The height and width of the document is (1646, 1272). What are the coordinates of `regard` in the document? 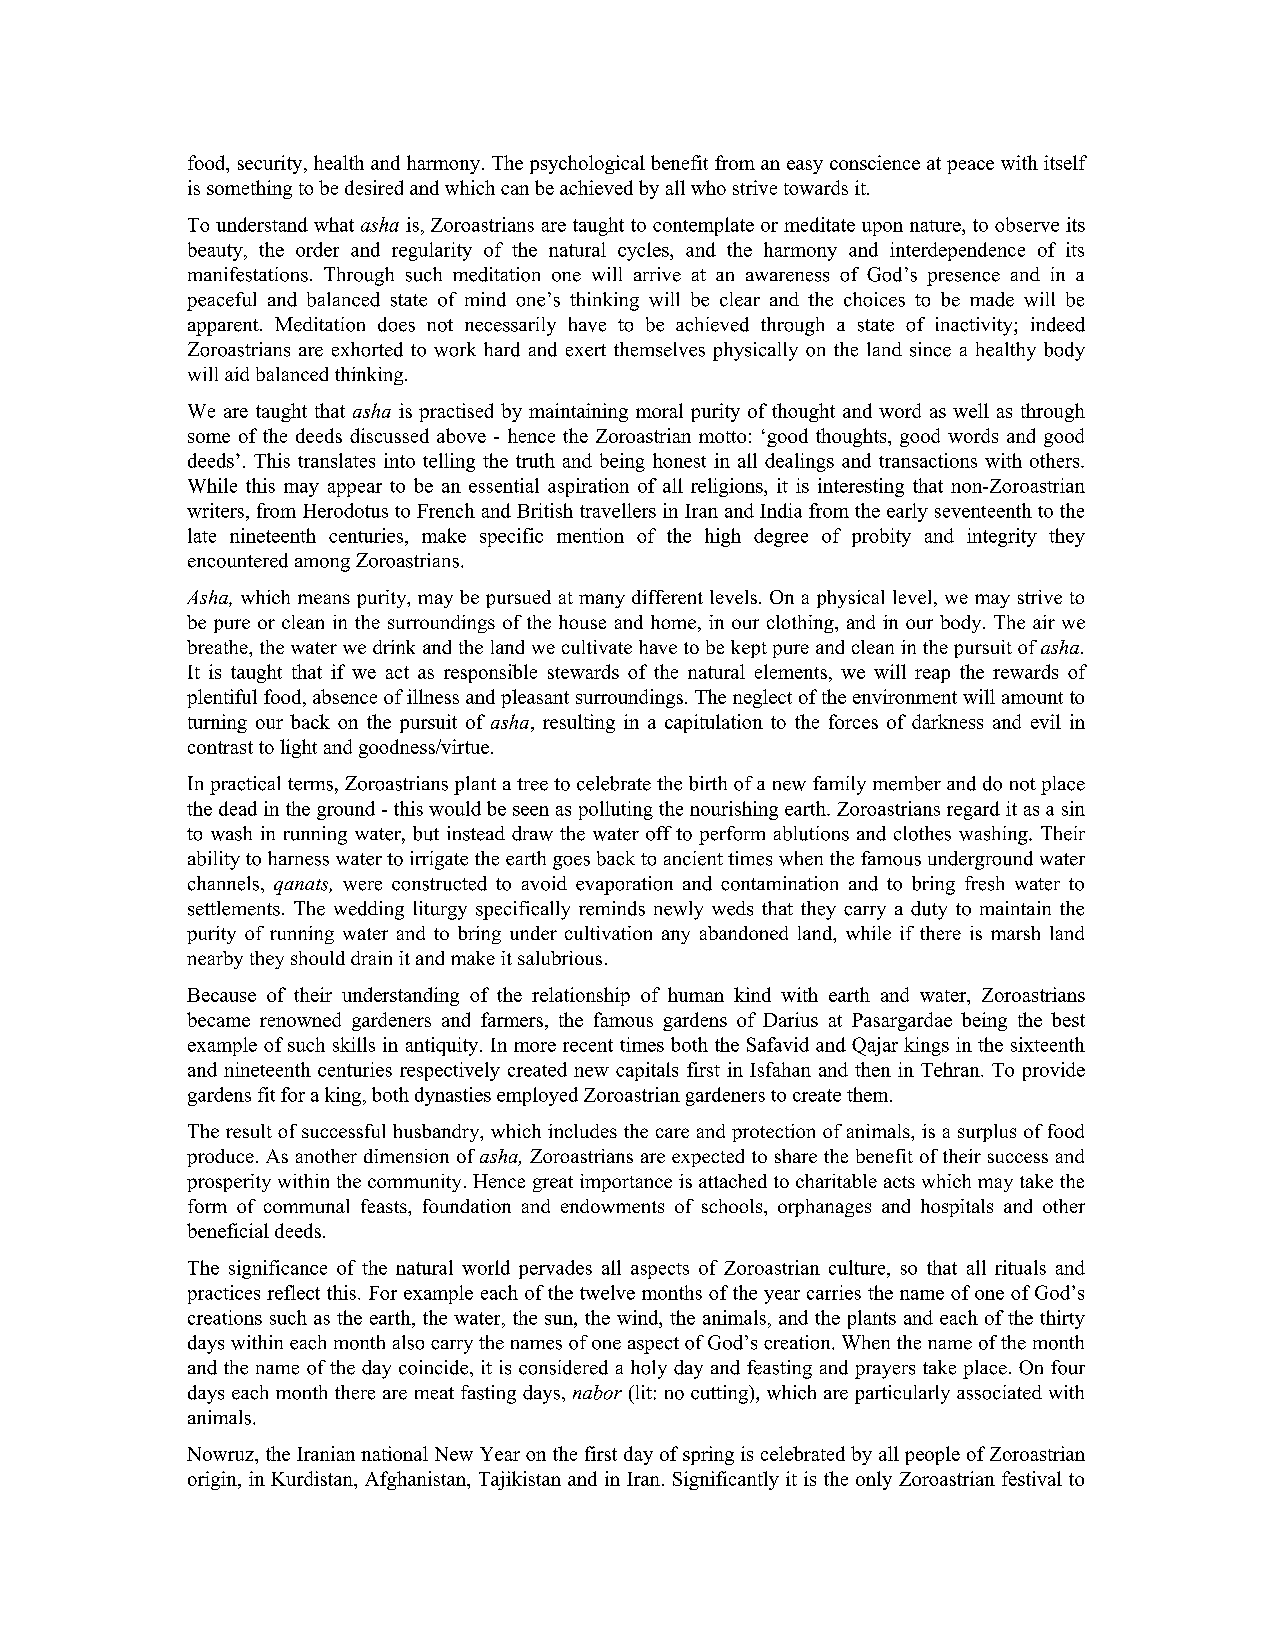 It's located at (973, 810).
